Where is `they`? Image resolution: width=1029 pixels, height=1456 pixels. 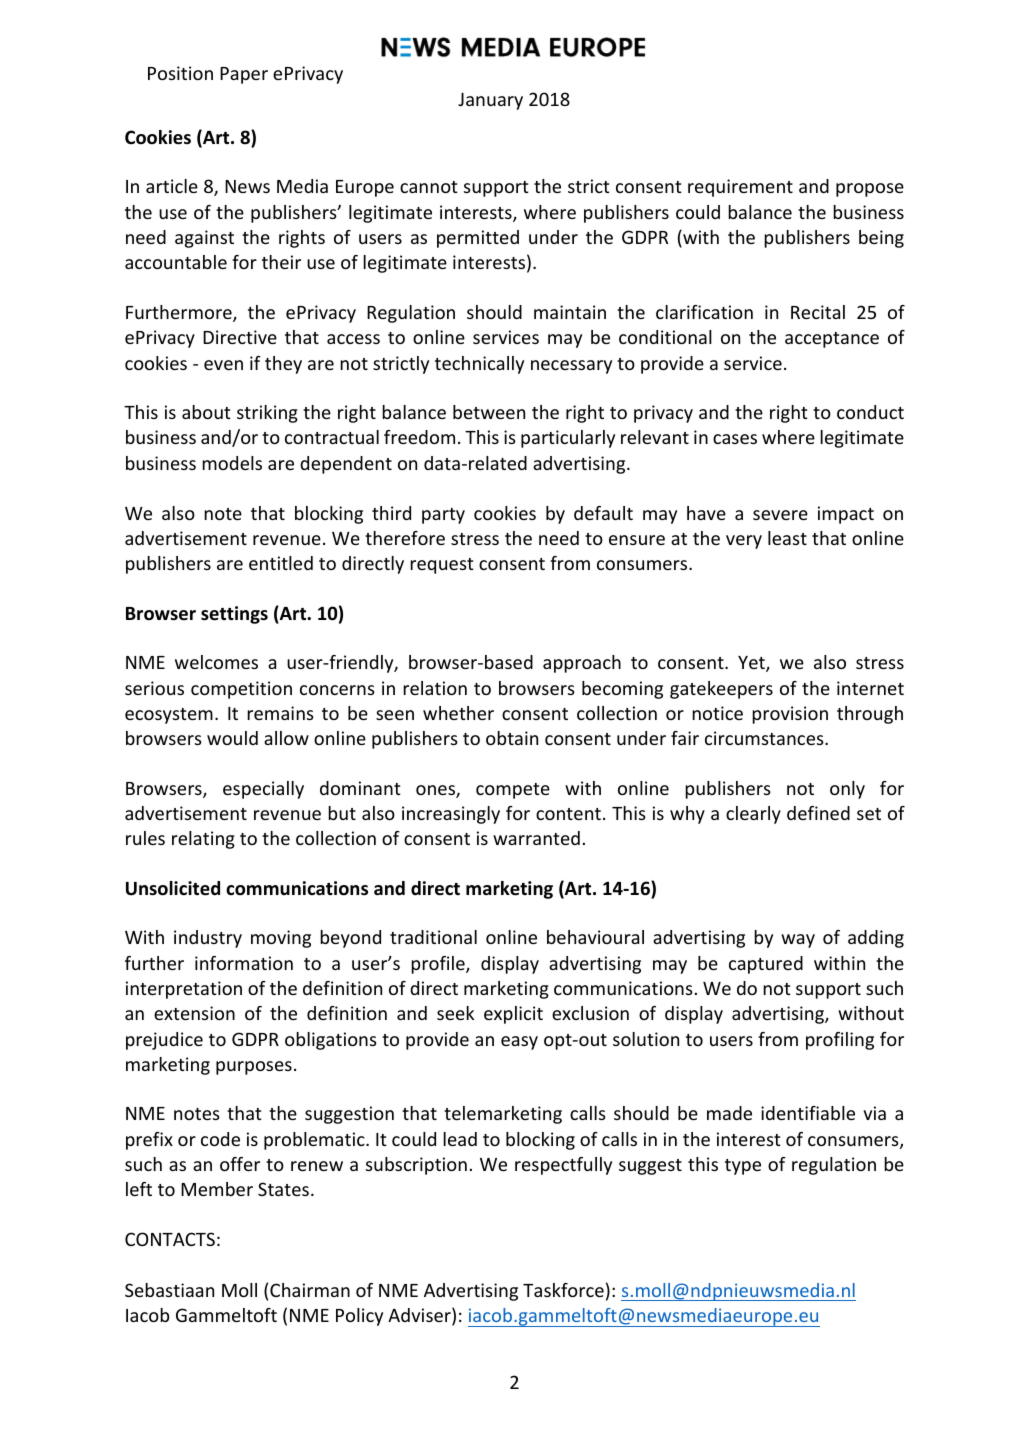 they is located at coordinates (283, 365).
